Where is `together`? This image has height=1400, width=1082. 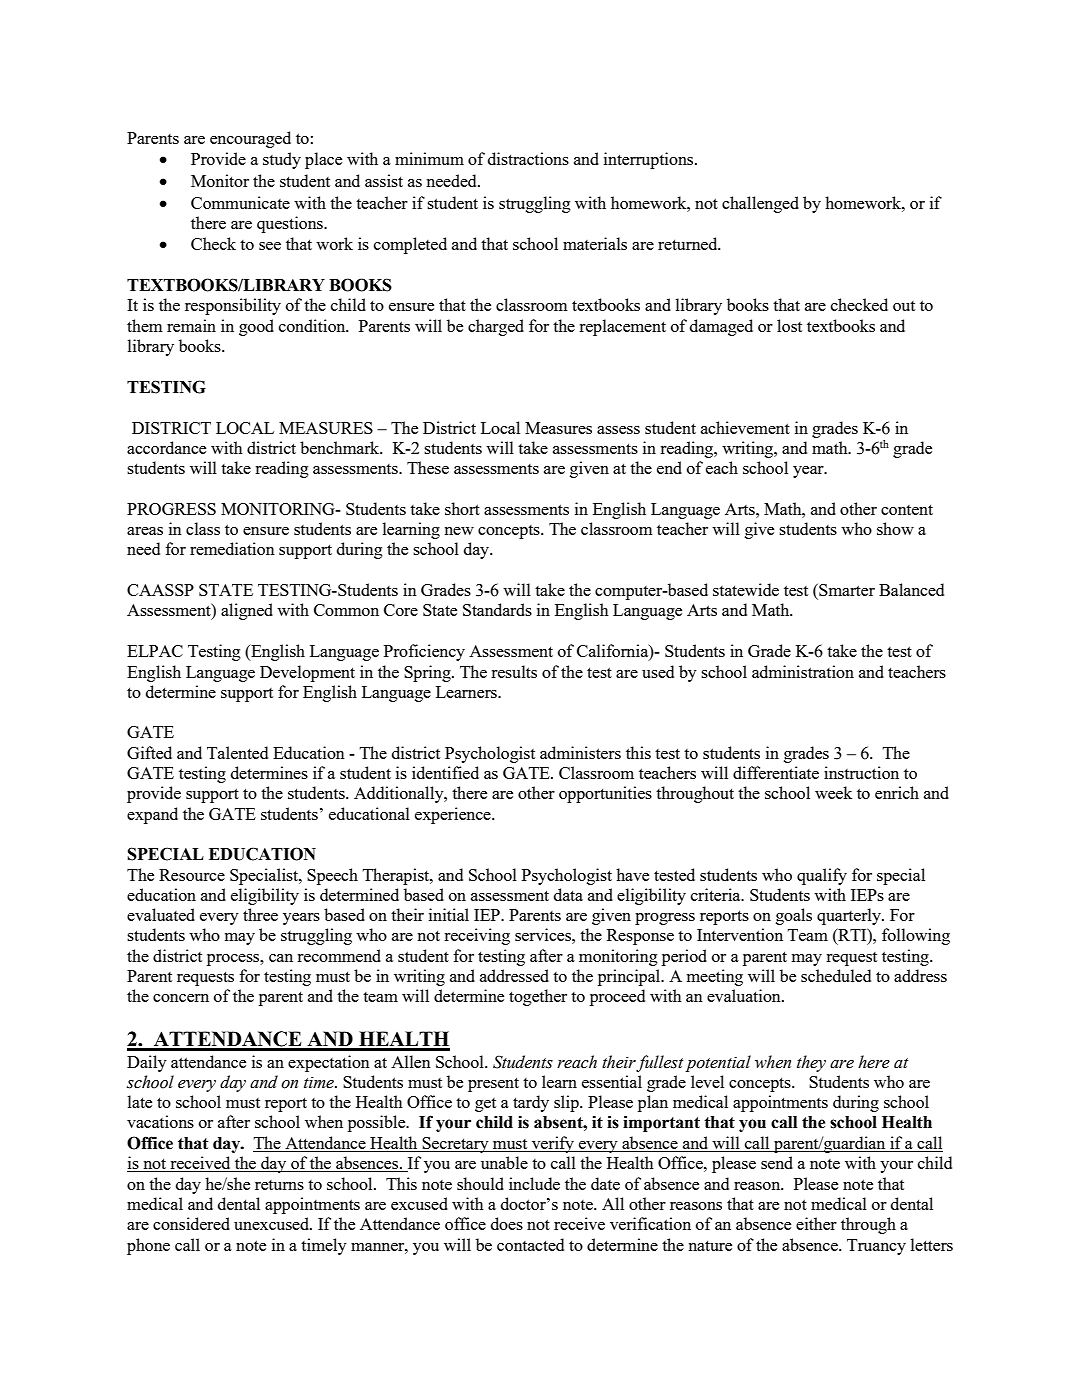
together is located at coordinates (538, 997).
